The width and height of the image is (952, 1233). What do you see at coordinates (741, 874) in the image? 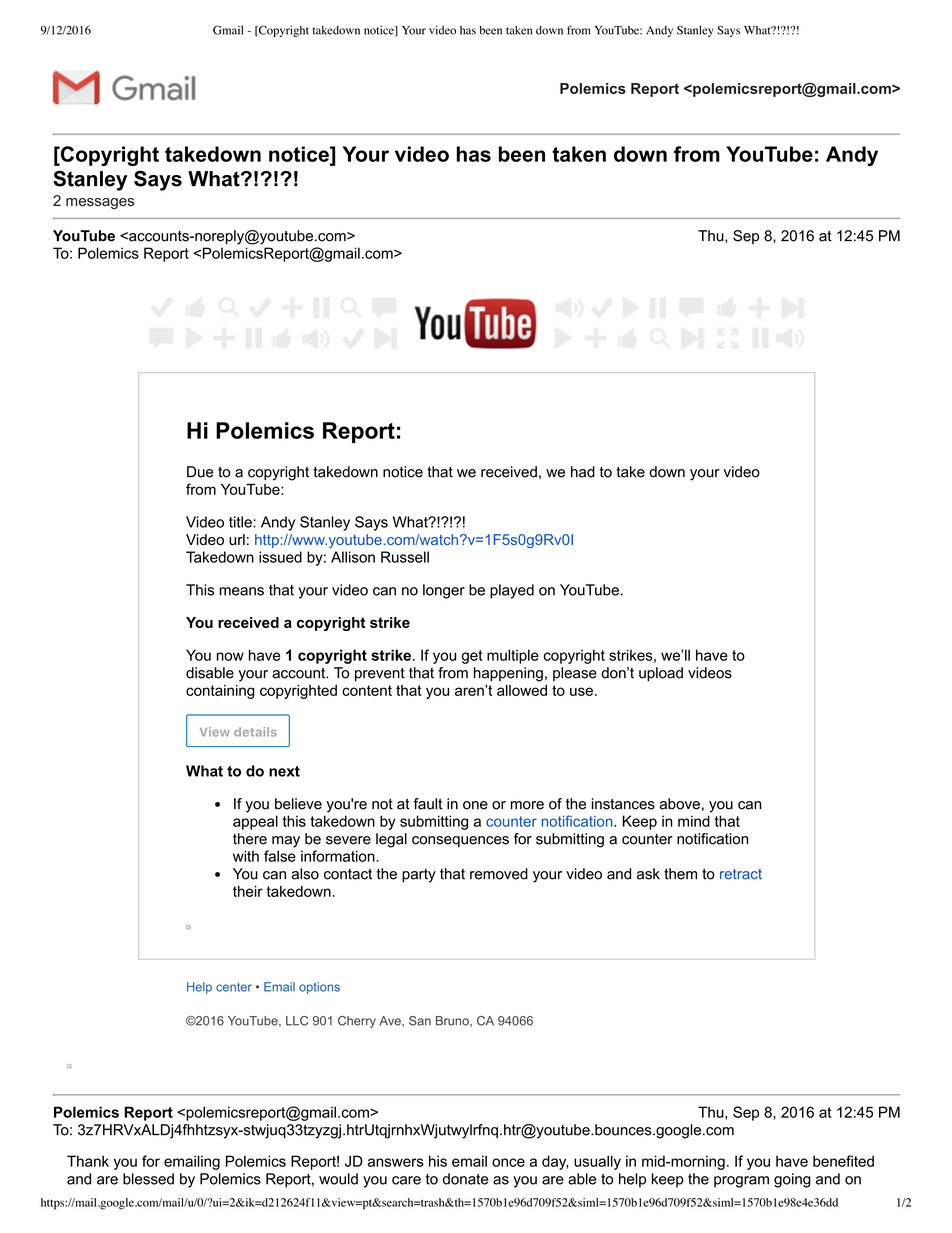
I see `retract` at bounding box center [741, 874].
